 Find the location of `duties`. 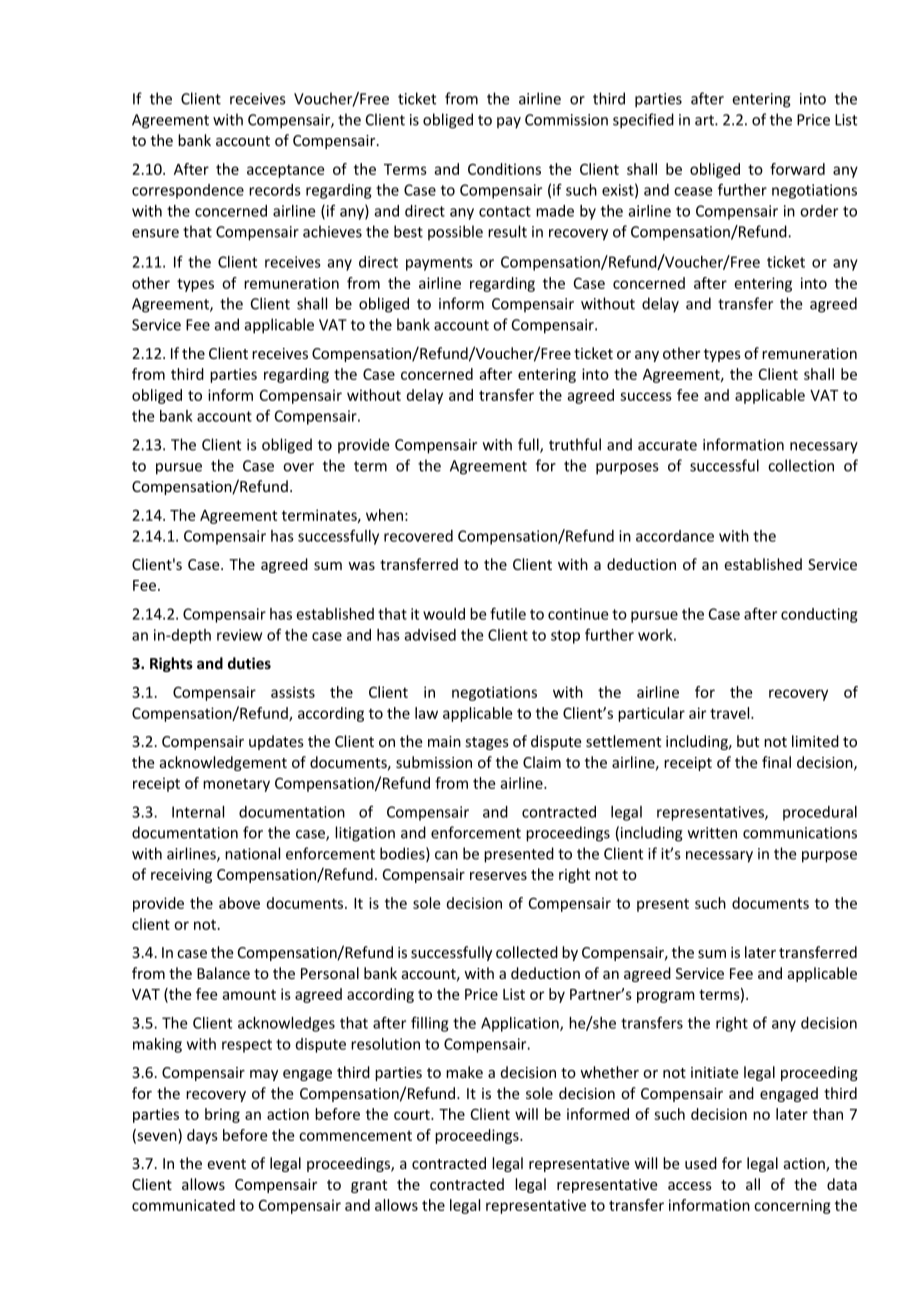

duties is located at coordinates (249, 663).
